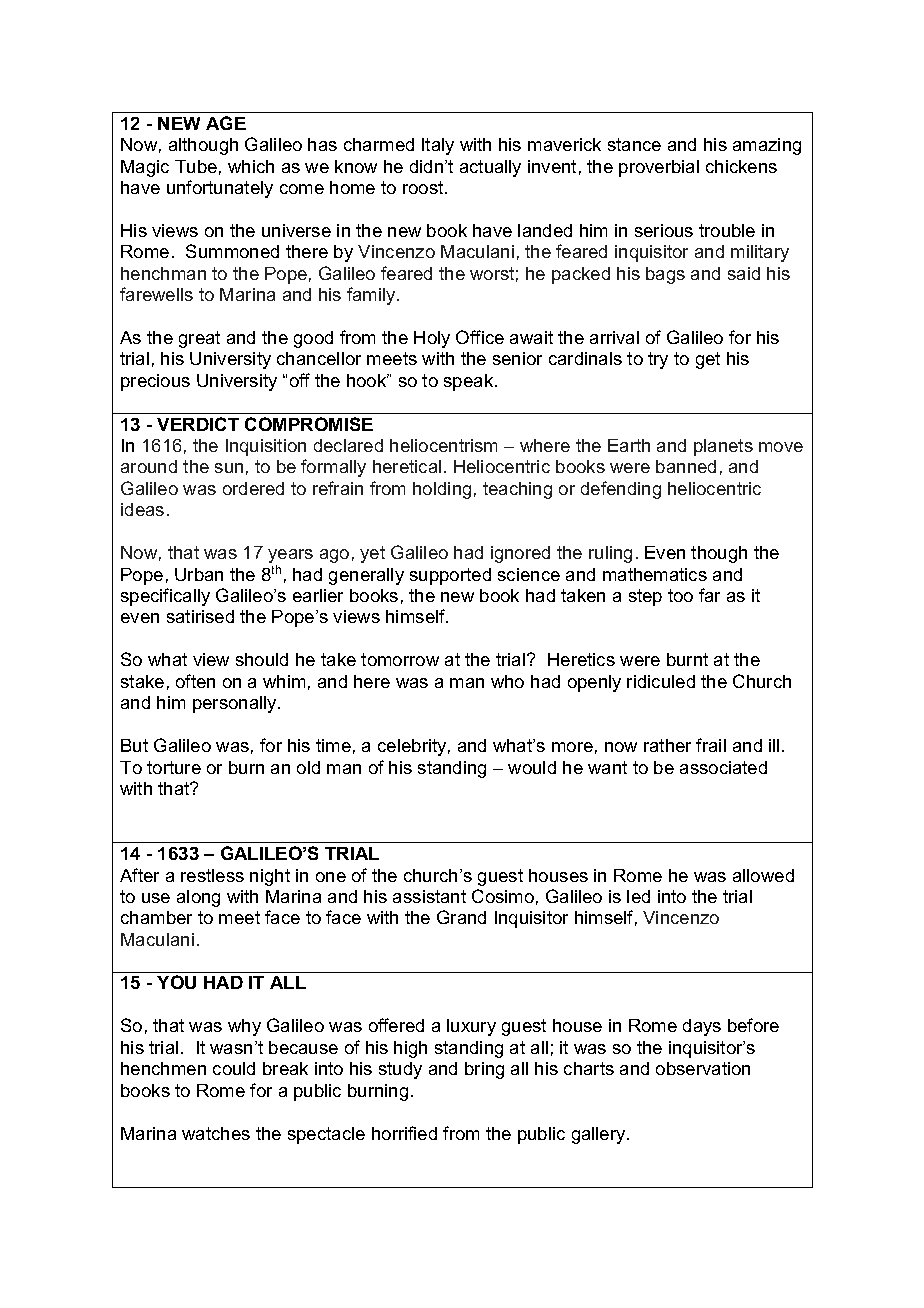  I want to click on too, so click(680, 595).
